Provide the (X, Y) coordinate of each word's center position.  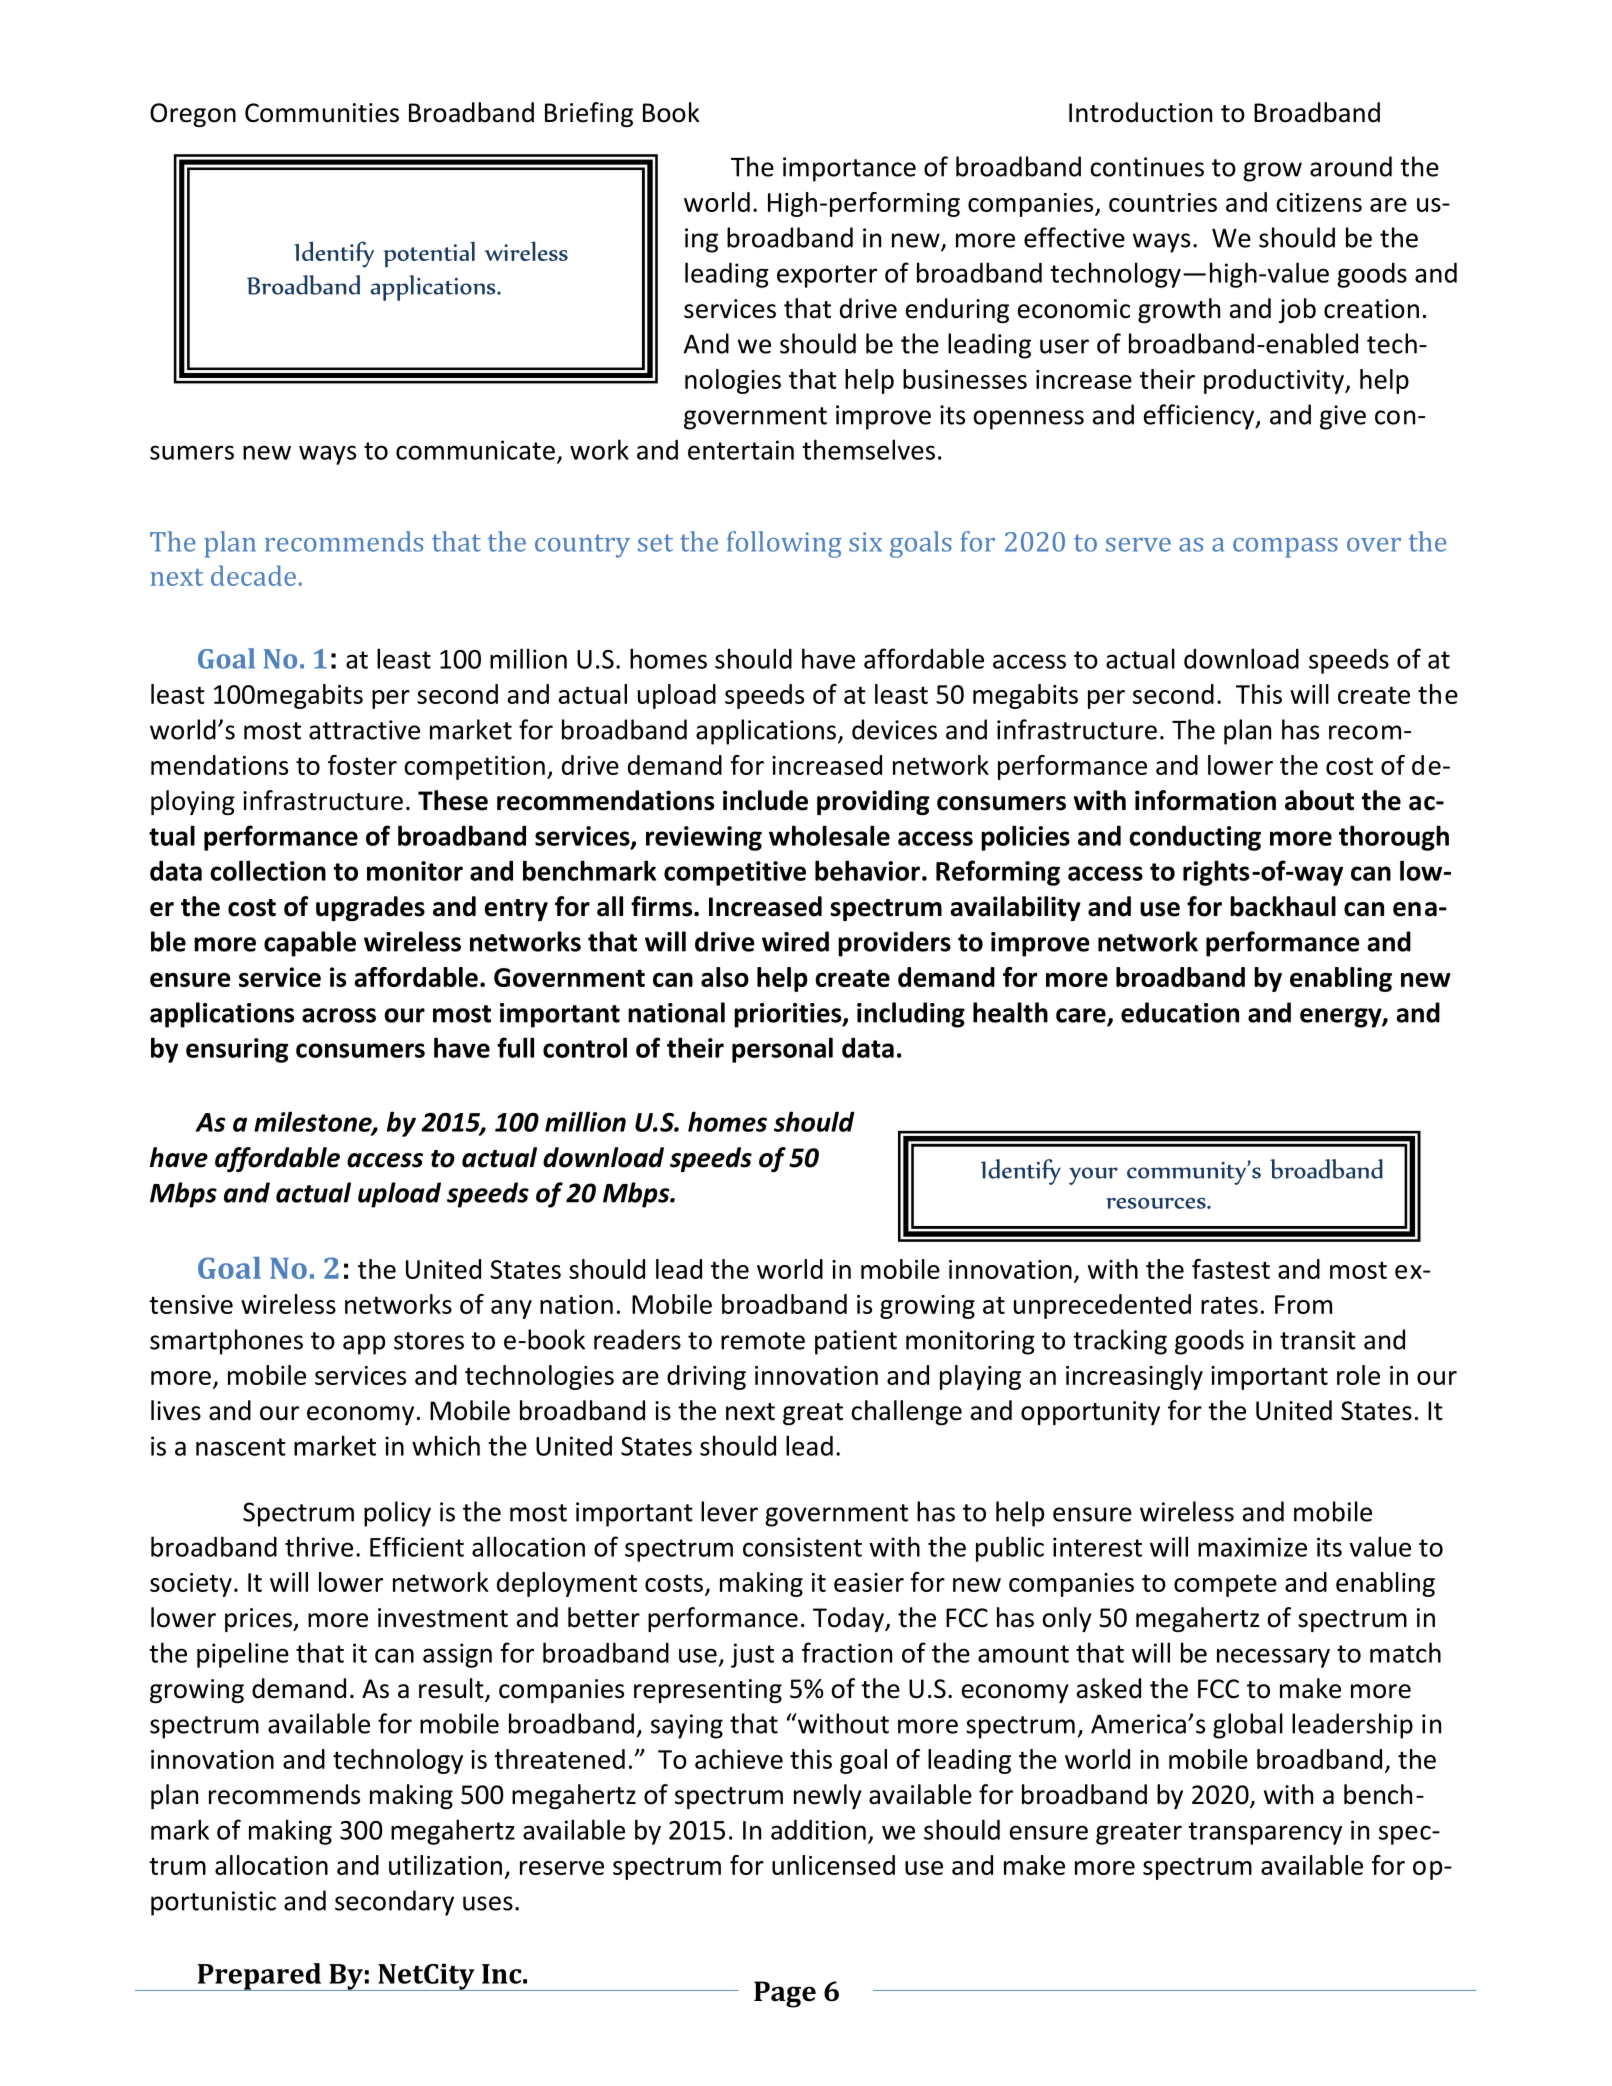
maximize (1252, 1547)
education (1180, 1012)
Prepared (259, 1977)
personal (782, 1050)
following (784, 544)
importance (849, 169)
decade (253, 575)
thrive (319, 1546)
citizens (1319, 202)
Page (785, 1994)
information (1205, 800)
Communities (322, 113)
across (339, 1015)
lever (729, 1511)
